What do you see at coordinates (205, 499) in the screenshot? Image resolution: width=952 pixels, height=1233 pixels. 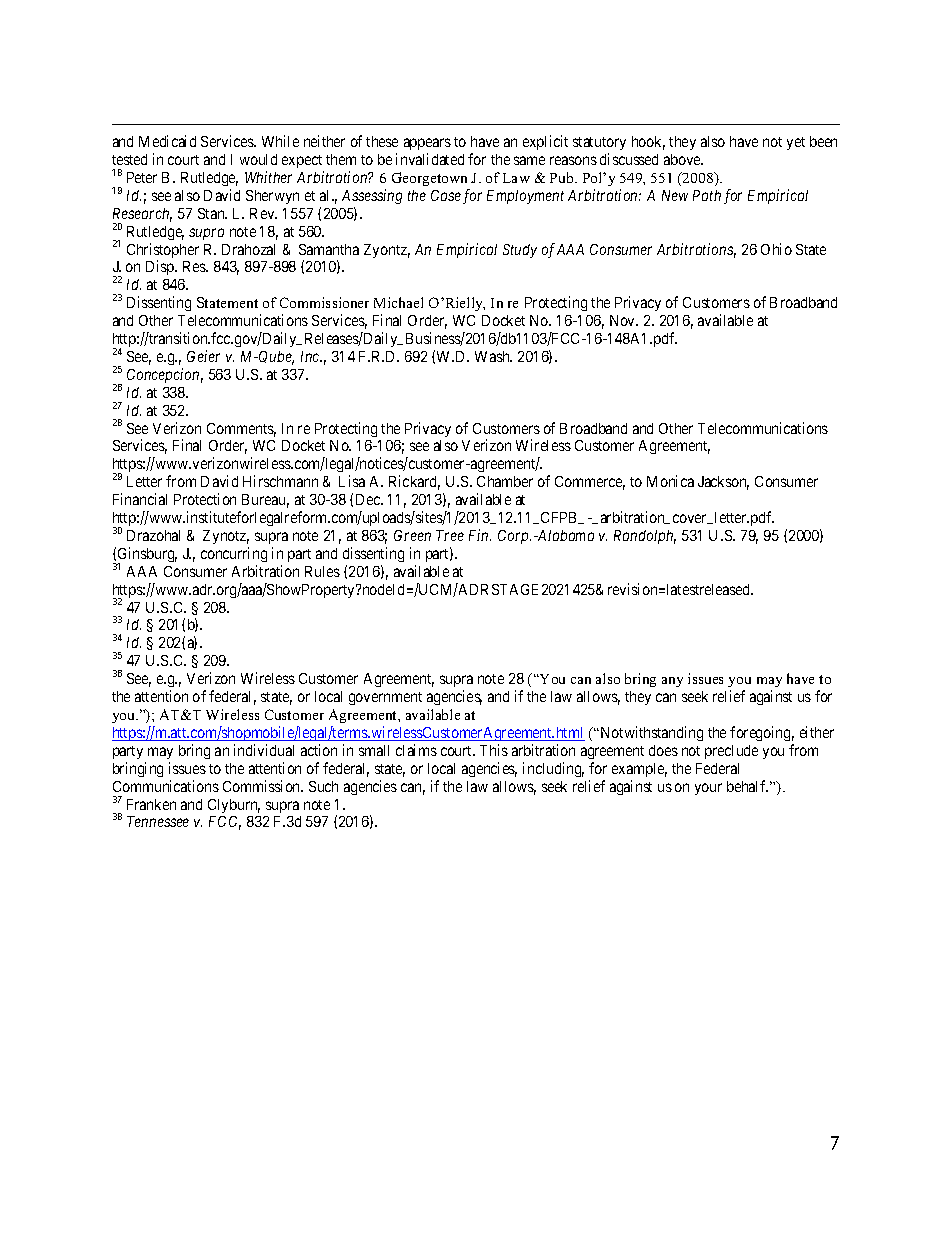 I see `Protection` at bounding box center [205, 499].
